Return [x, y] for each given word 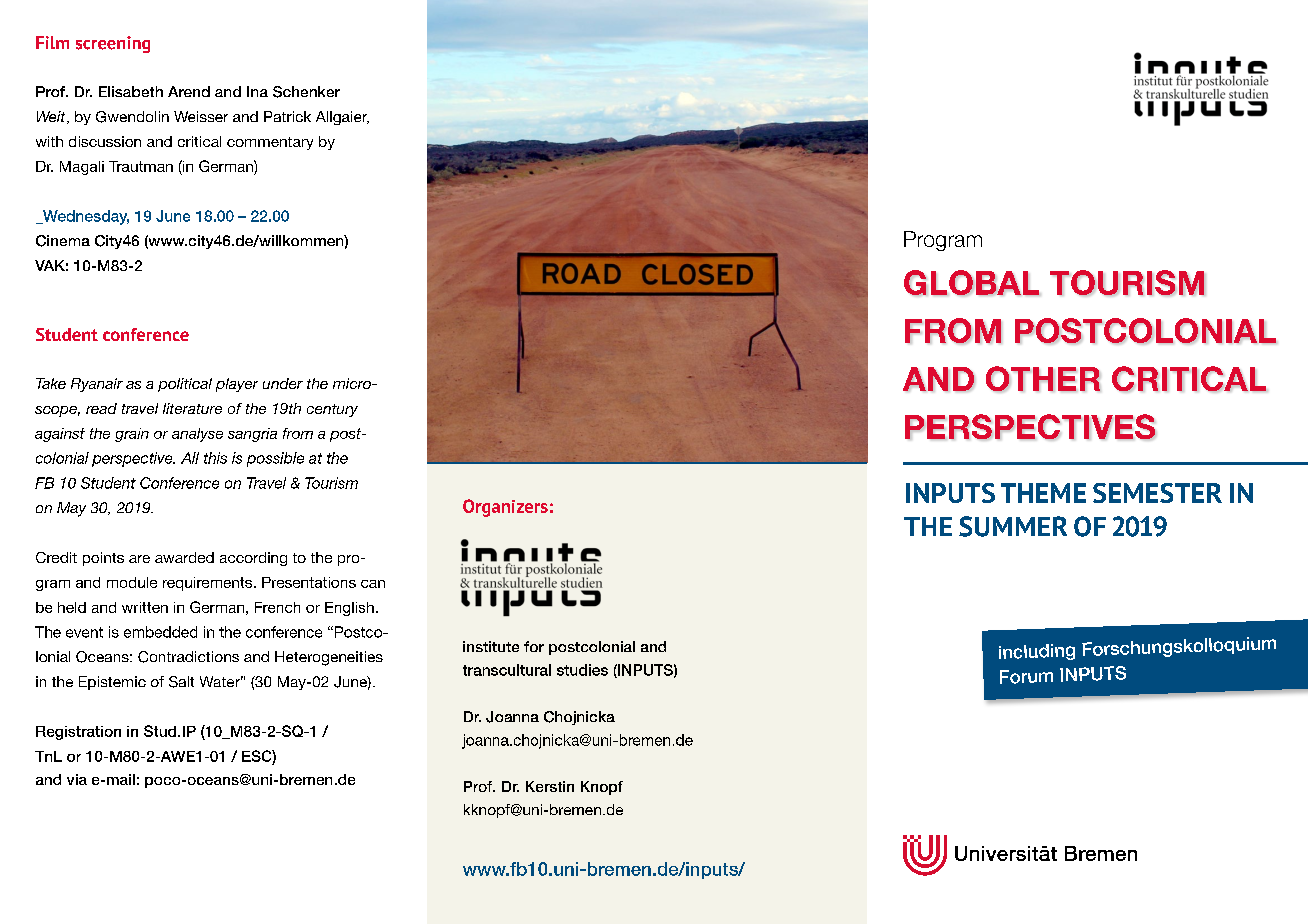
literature [192, 408]
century [332, 410]
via [77, 779]
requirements [209, 584]
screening [113, 44]
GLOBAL [972, 283]
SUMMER [1013, 526]
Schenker [306, 92]
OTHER [1043, 379]
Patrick [287, 116]
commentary [270, 143]
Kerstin [550, 786]
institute [491, 646]
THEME [1043, 493]
